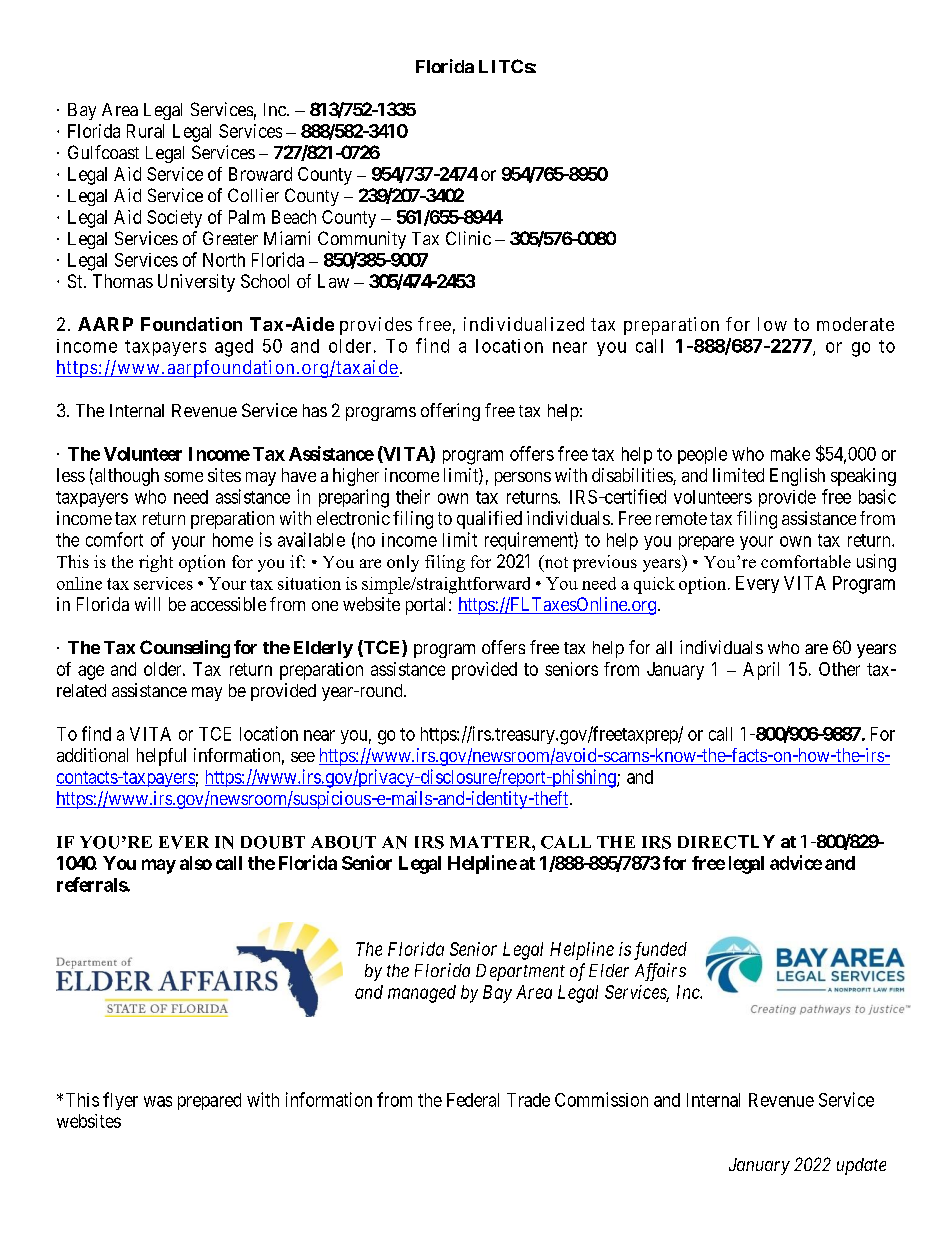  What do you see at coordinates (145, 131) in the image?
I see `Rural` at bounding box center [145, 131].
